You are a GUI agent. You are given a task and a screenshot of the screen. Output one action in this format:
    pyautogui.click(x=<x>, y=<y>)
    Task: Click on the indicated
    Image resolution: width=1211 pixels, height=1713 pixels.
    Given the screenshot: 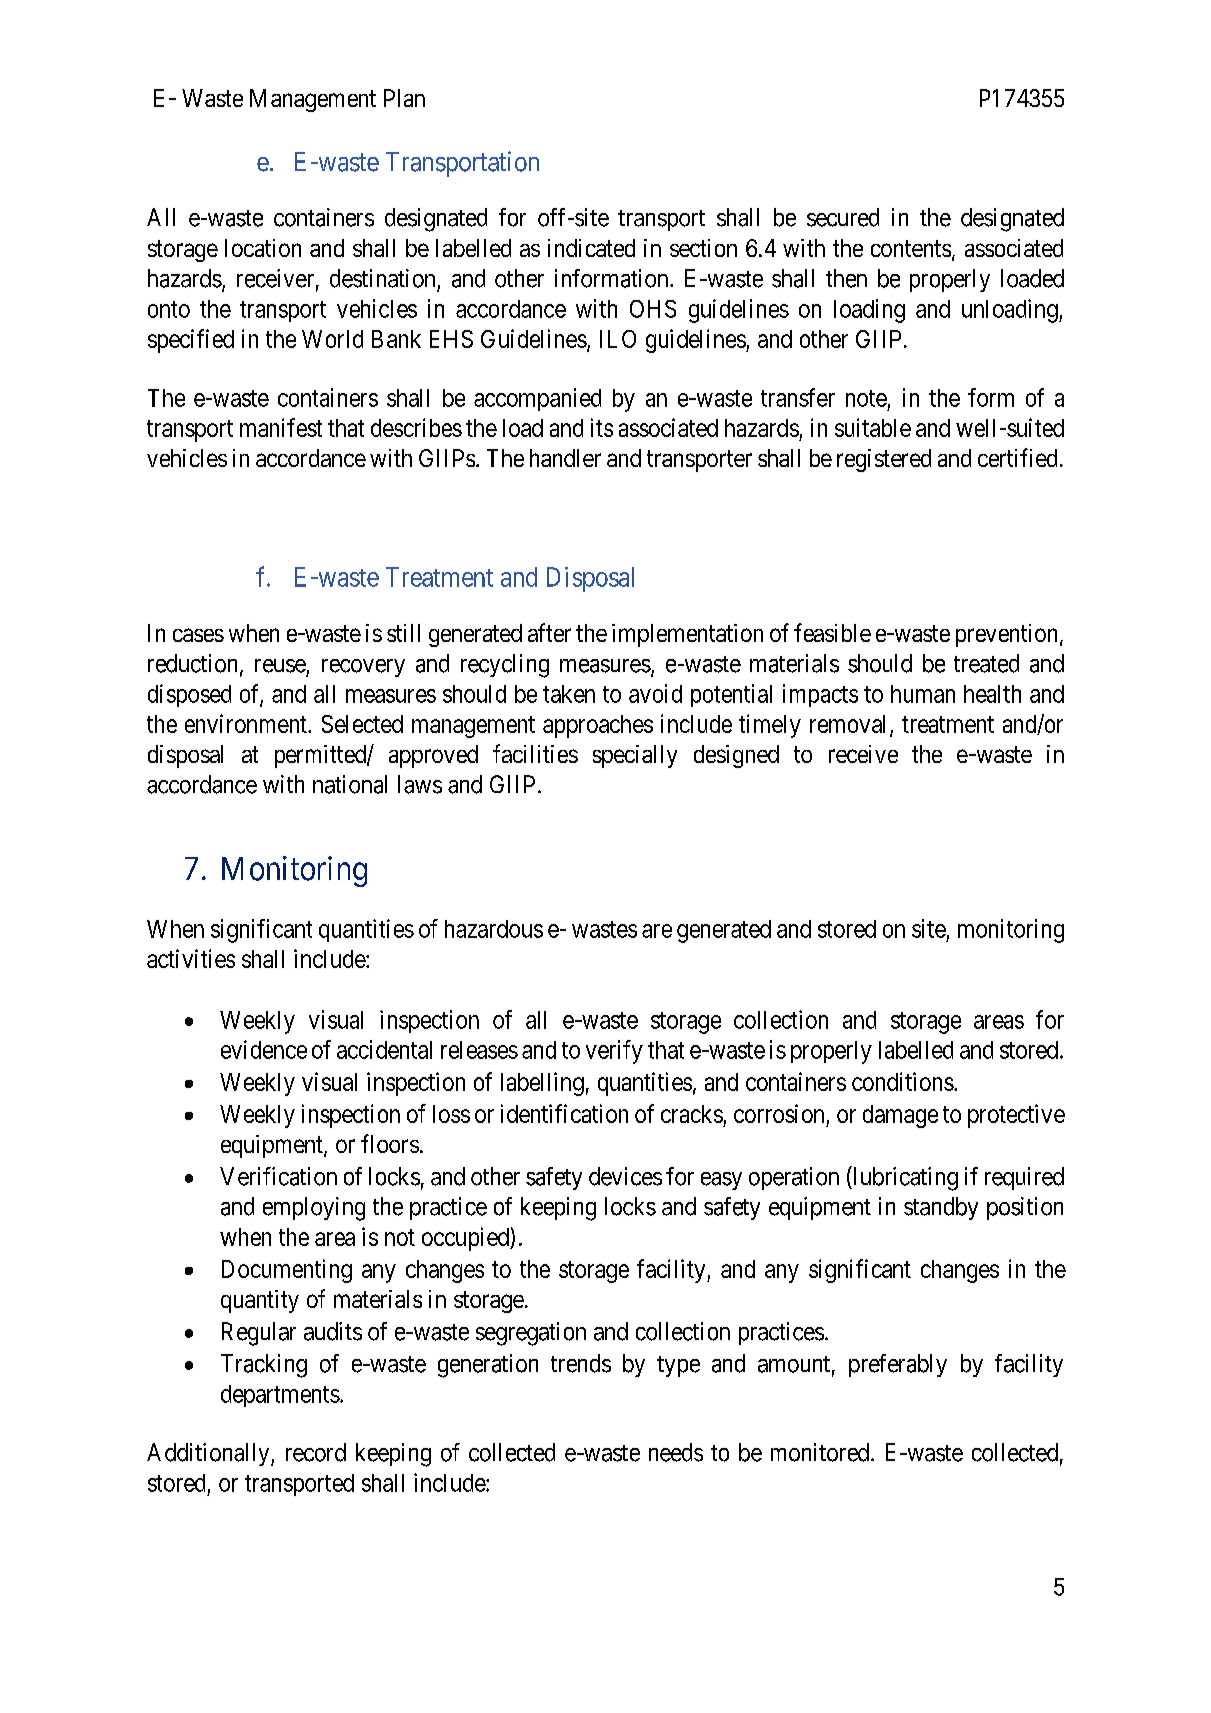 What is the action you would take?
    pyautogui.click(x=591, y=248)
